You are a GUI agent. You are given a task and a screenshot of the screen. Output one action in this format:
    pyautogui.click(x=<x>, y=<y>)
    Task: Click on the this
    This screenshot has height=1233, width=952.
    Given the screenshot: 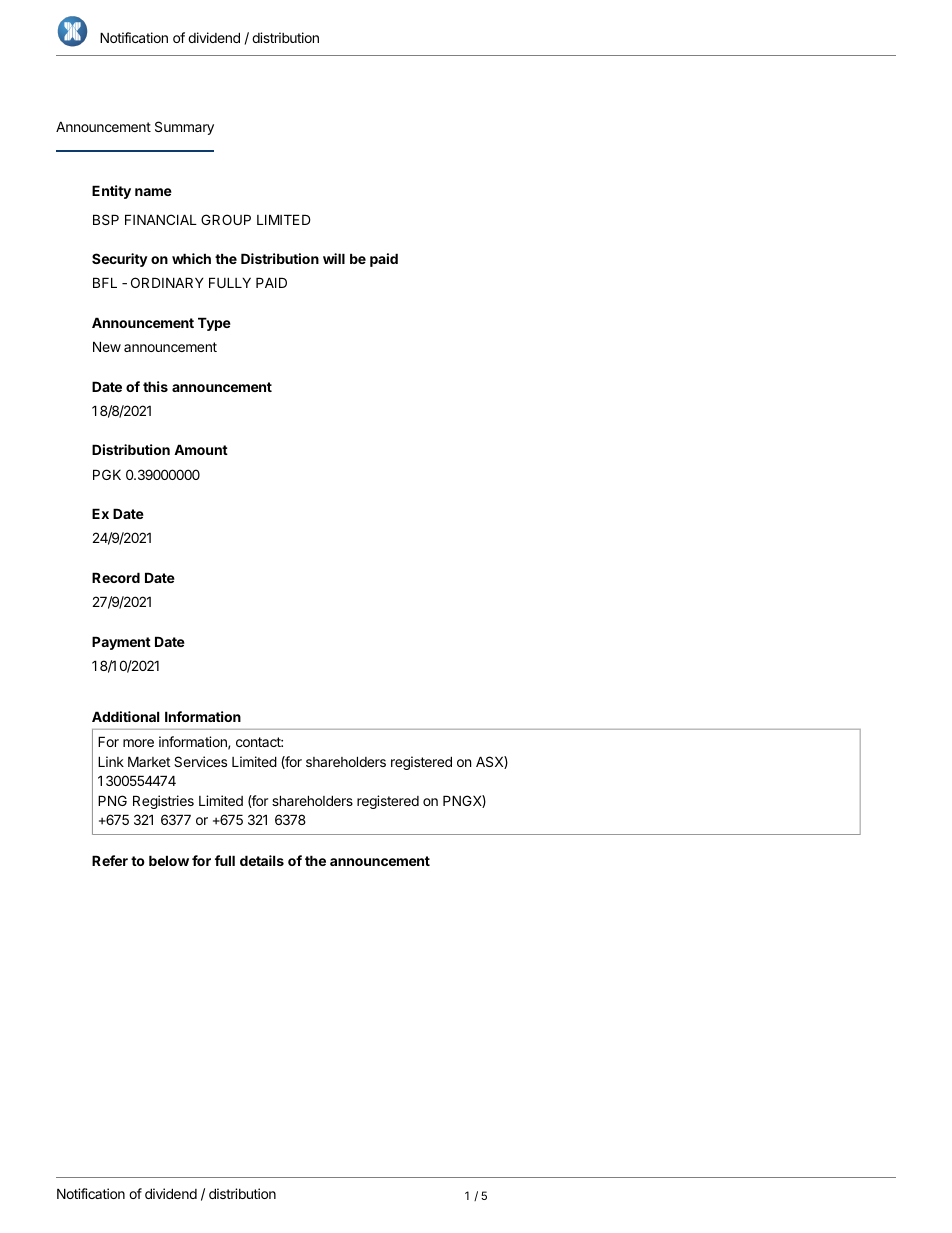 What is the action you would take?
    pyautogui.click(x=155, y=386)
